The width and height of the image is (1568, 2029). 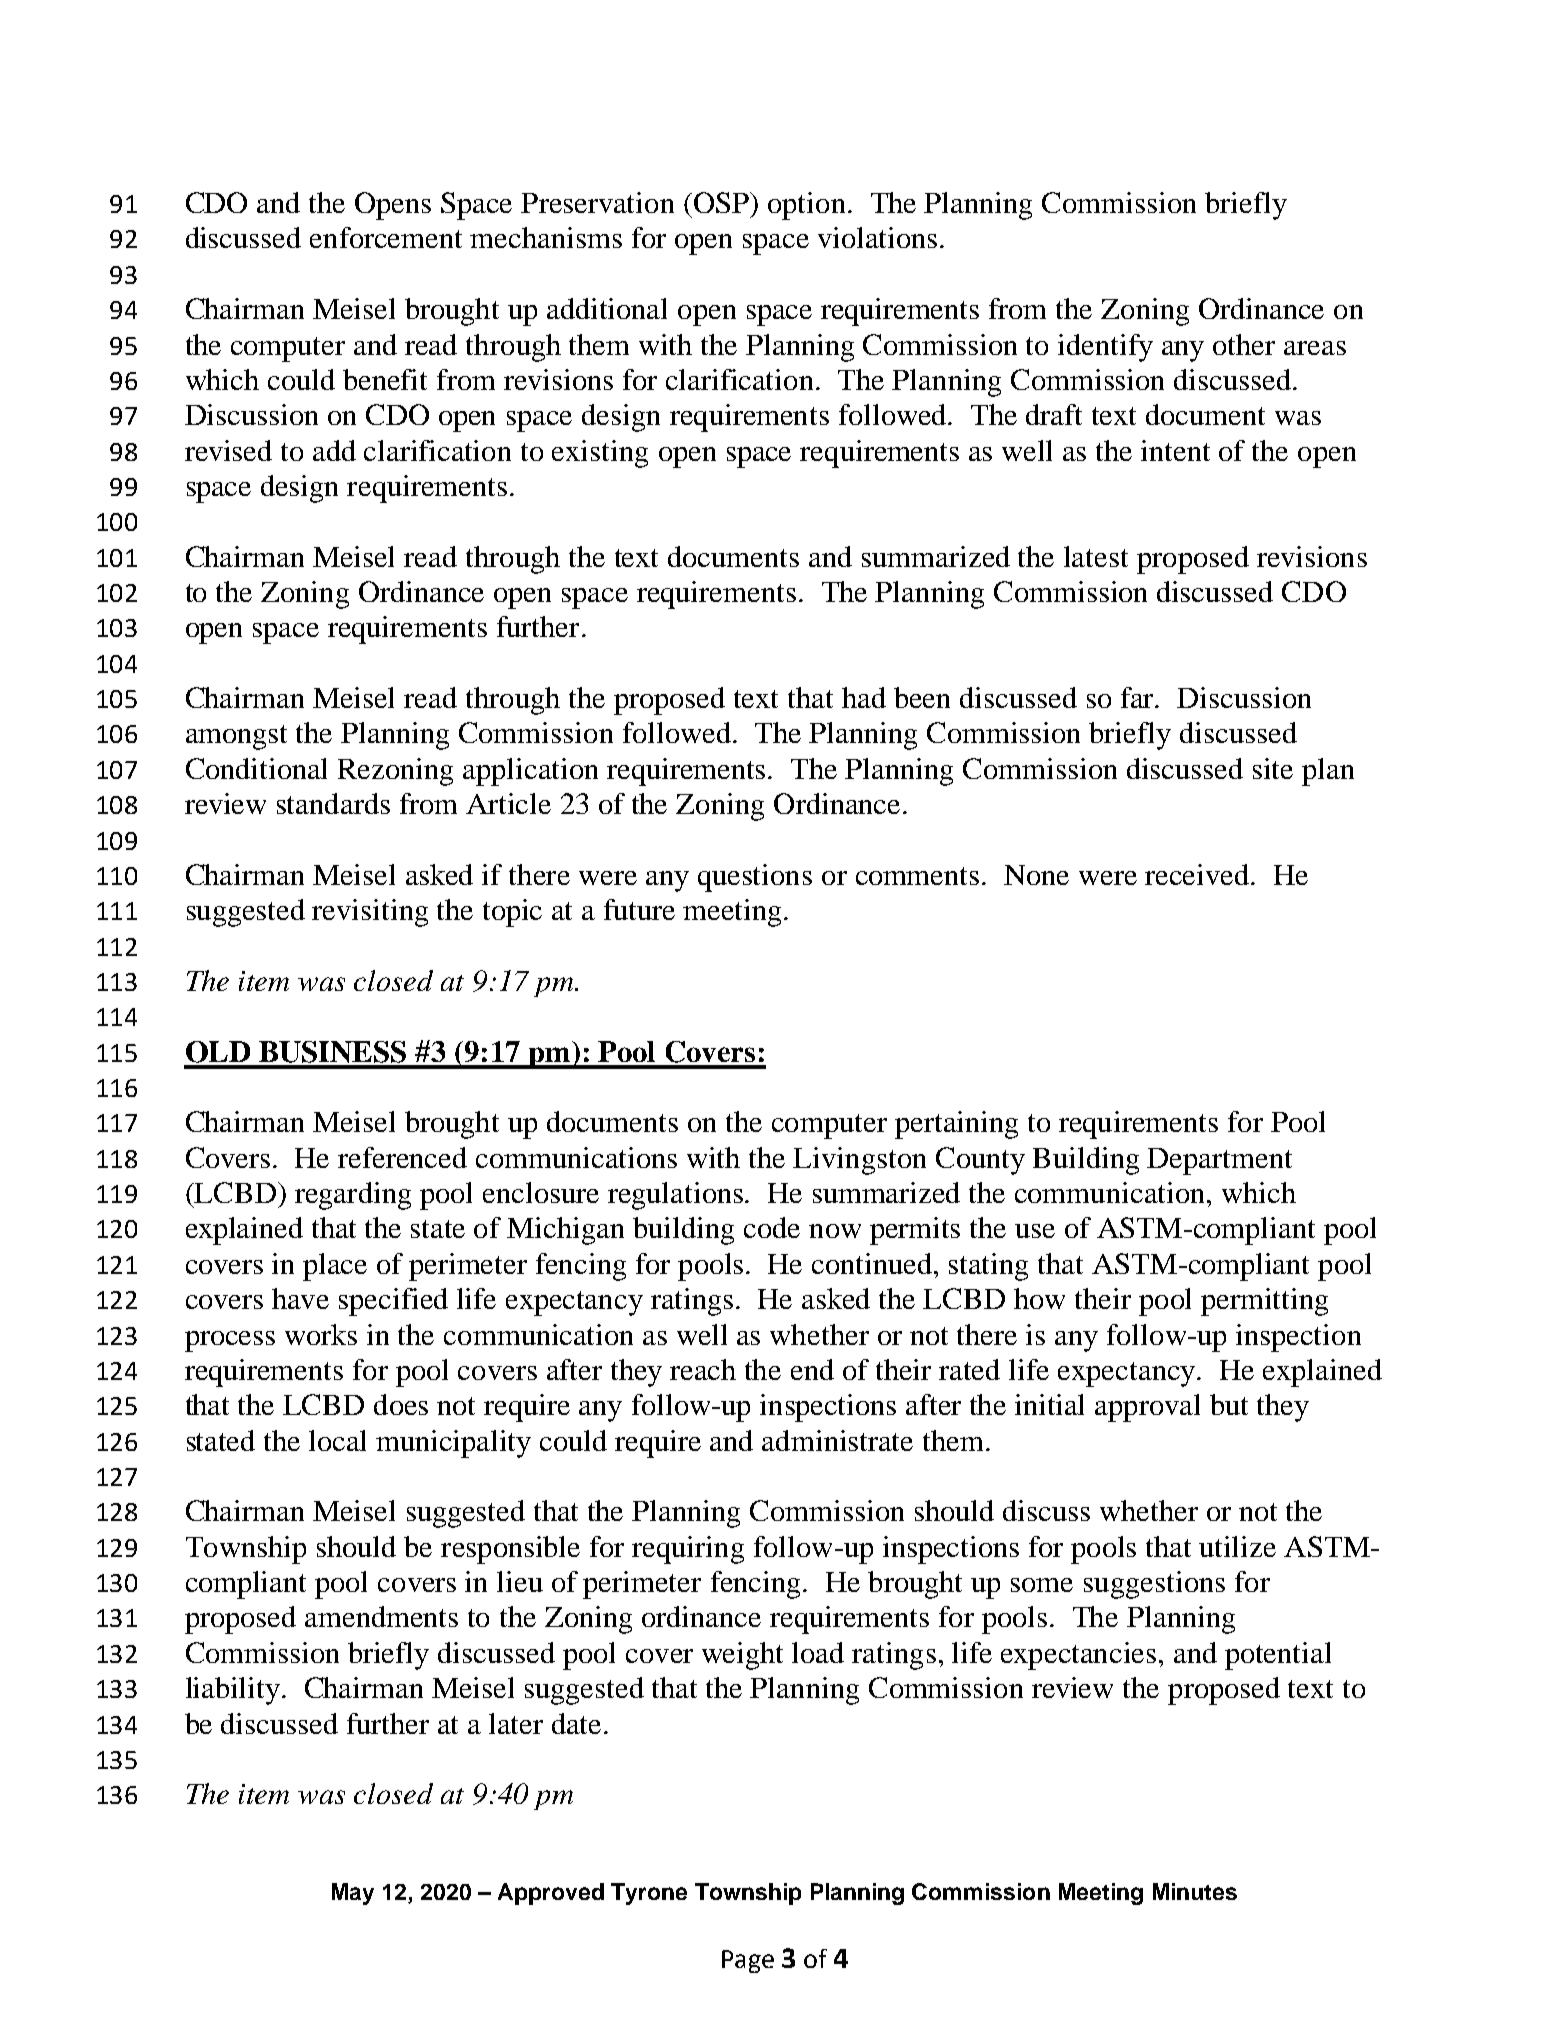 What do you see at coordinates (748, 1961) in the image?
I see `Page` at bounding box center [748, 1961].
